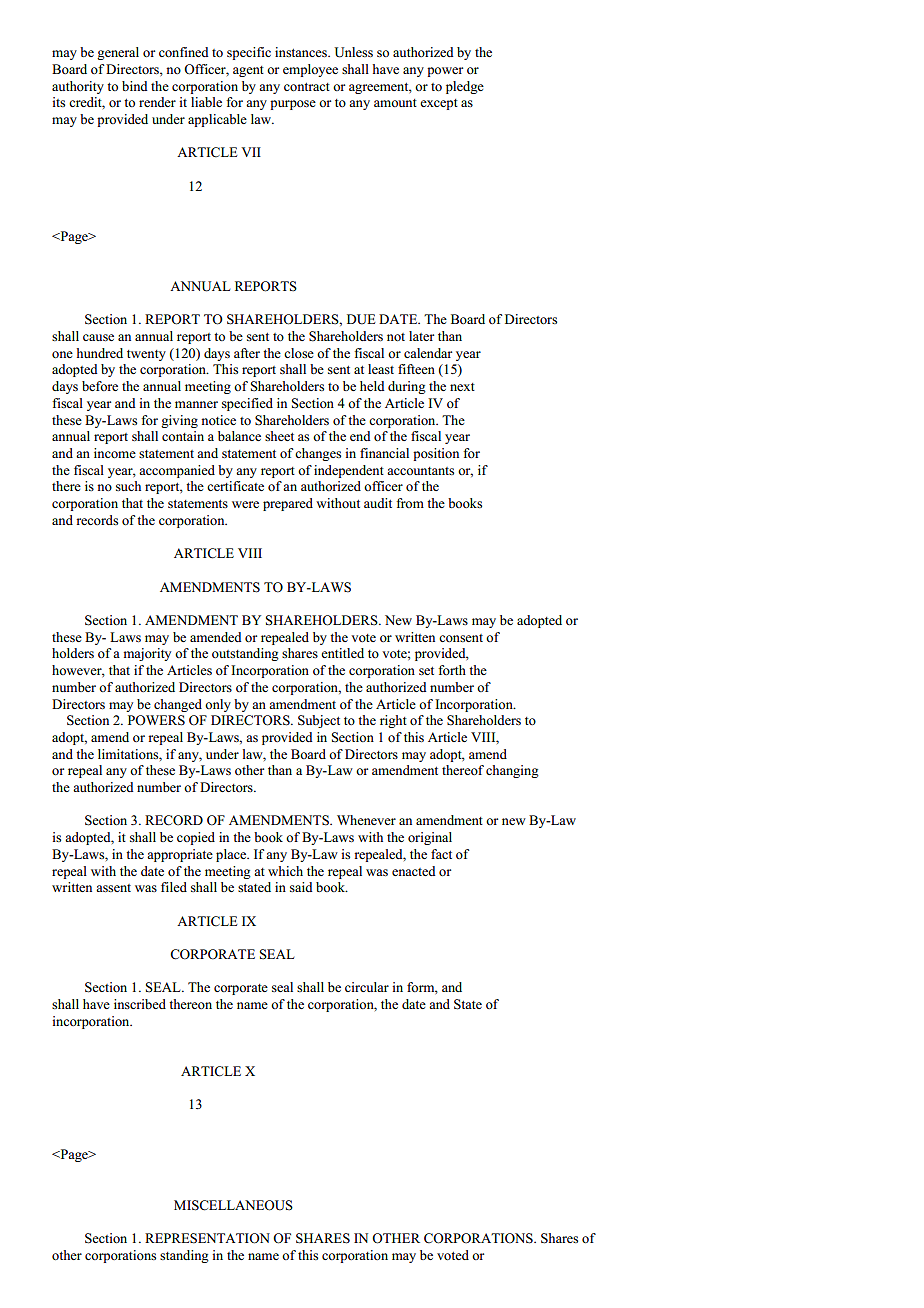 Image resolution: width=924 pixels, height=1308 pixels. What do you see at coordinates (293, 105) in the page?
I see `purpose` at bounding box center [293, 105].
